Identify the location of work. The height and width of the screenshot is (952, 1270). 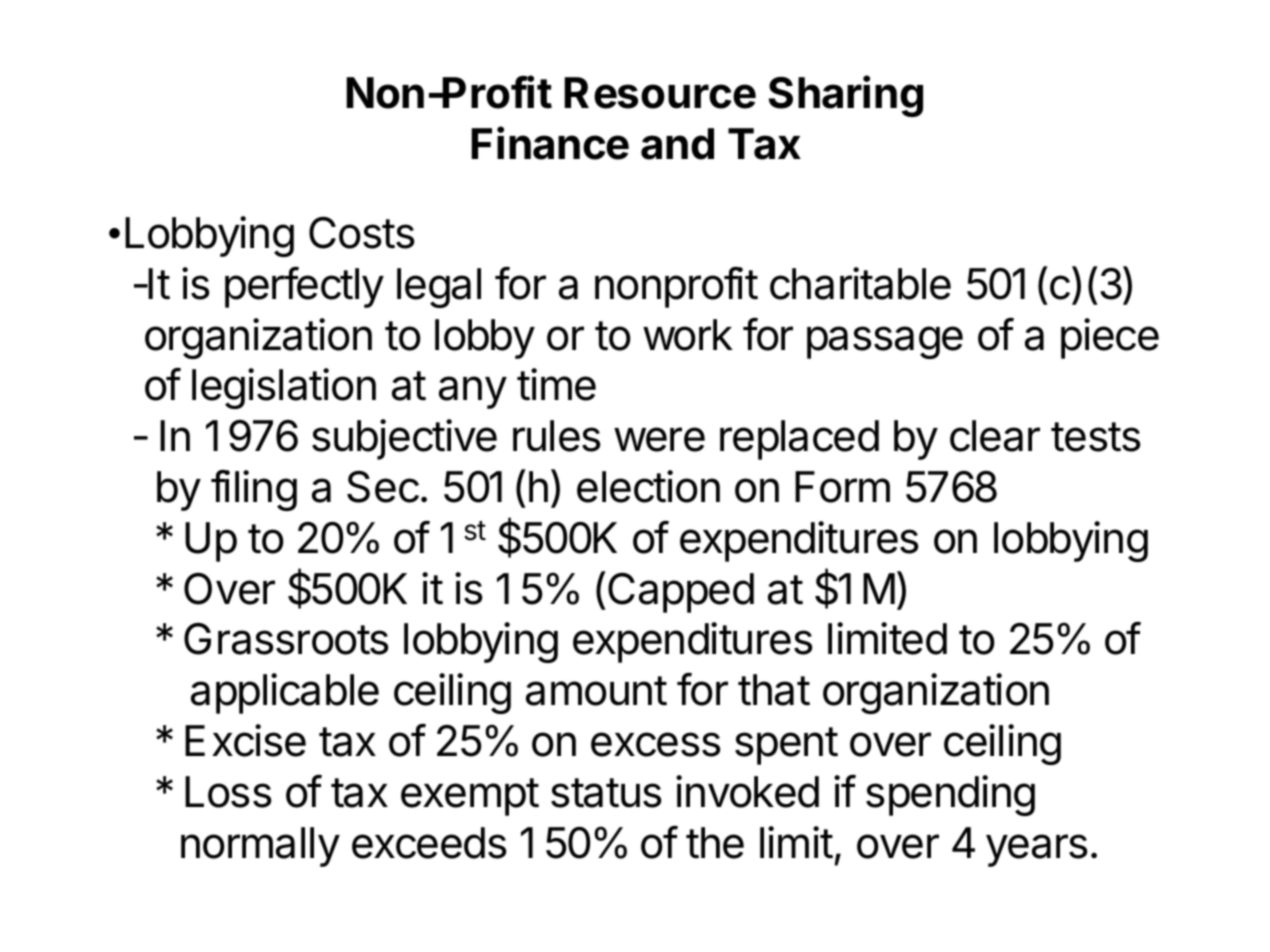
(688, 335).
